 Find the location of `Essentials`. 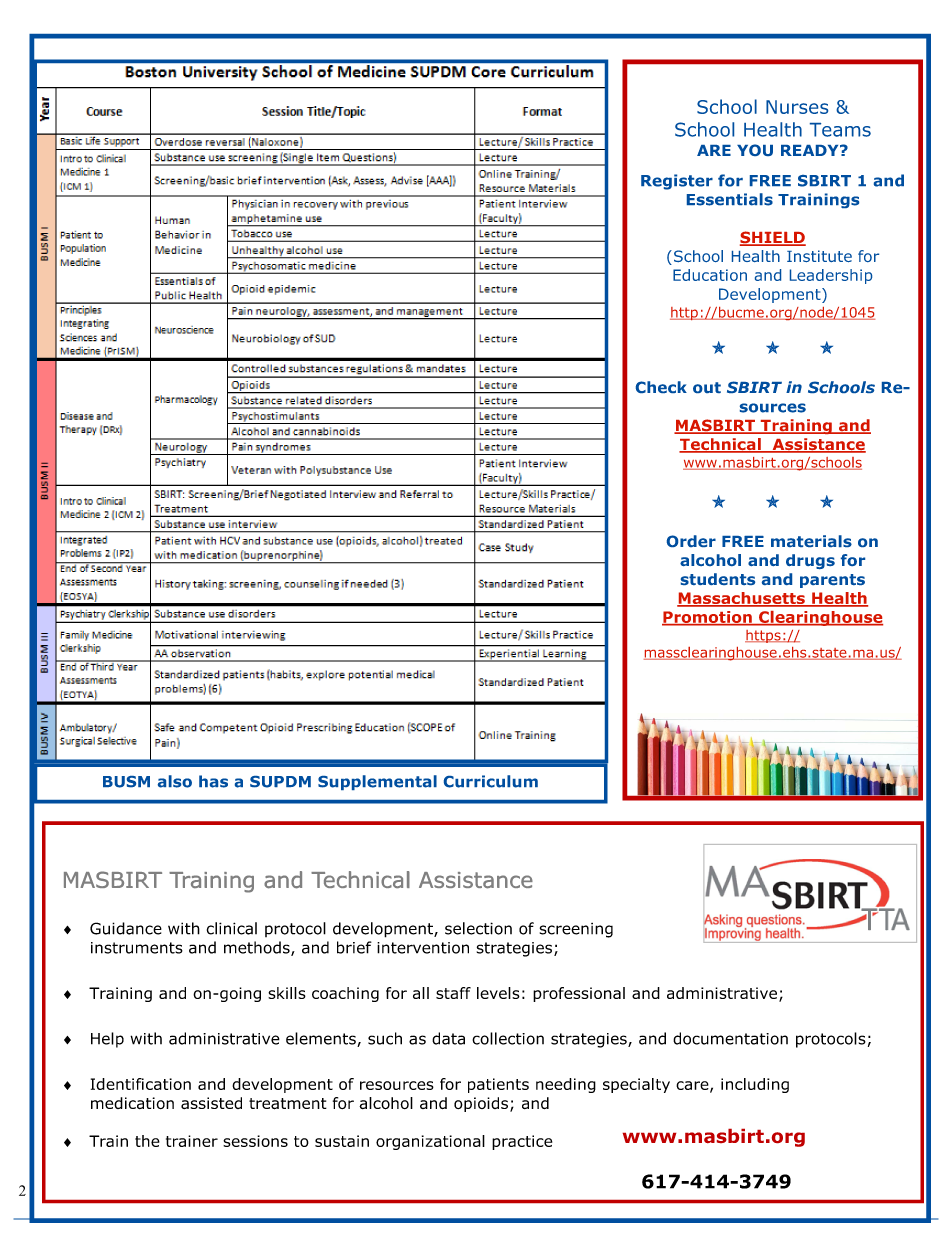

Essentials is located at coordinates (730, 199).
